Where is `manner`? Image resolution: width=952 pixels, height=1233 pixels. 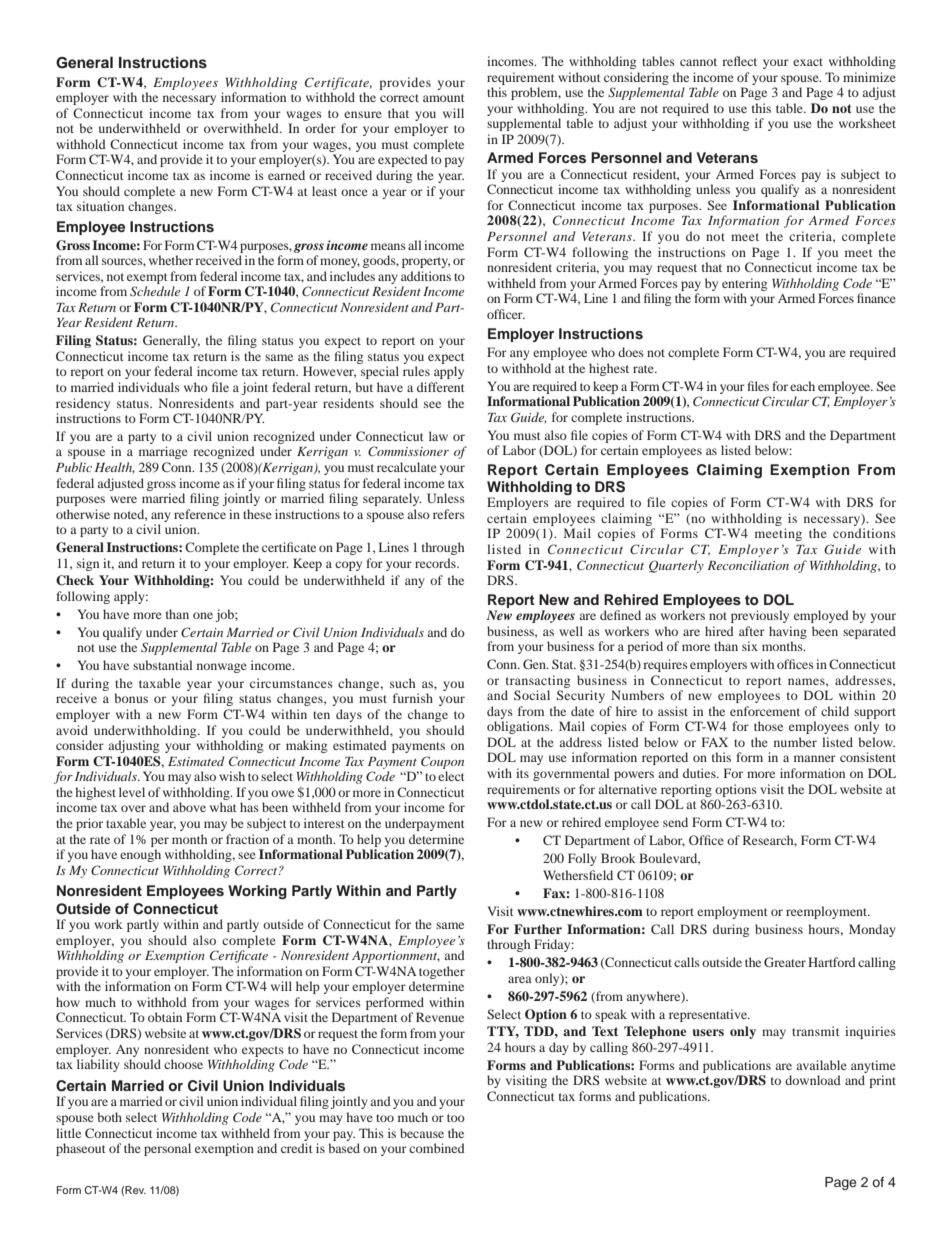
manner is located at coordinates (815, 758).
